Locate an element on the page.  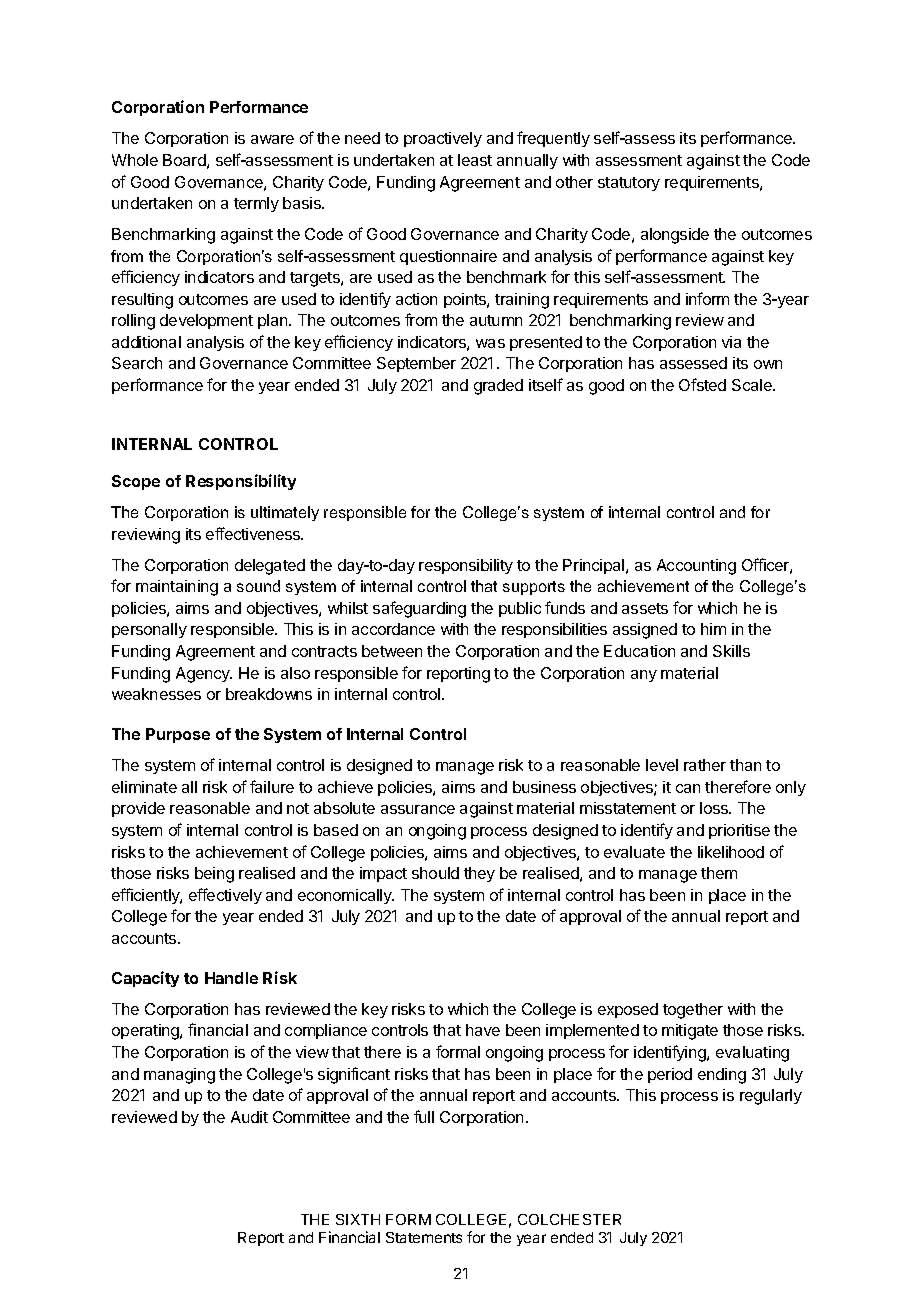
regularly is located at coordinates (771, 1097).
